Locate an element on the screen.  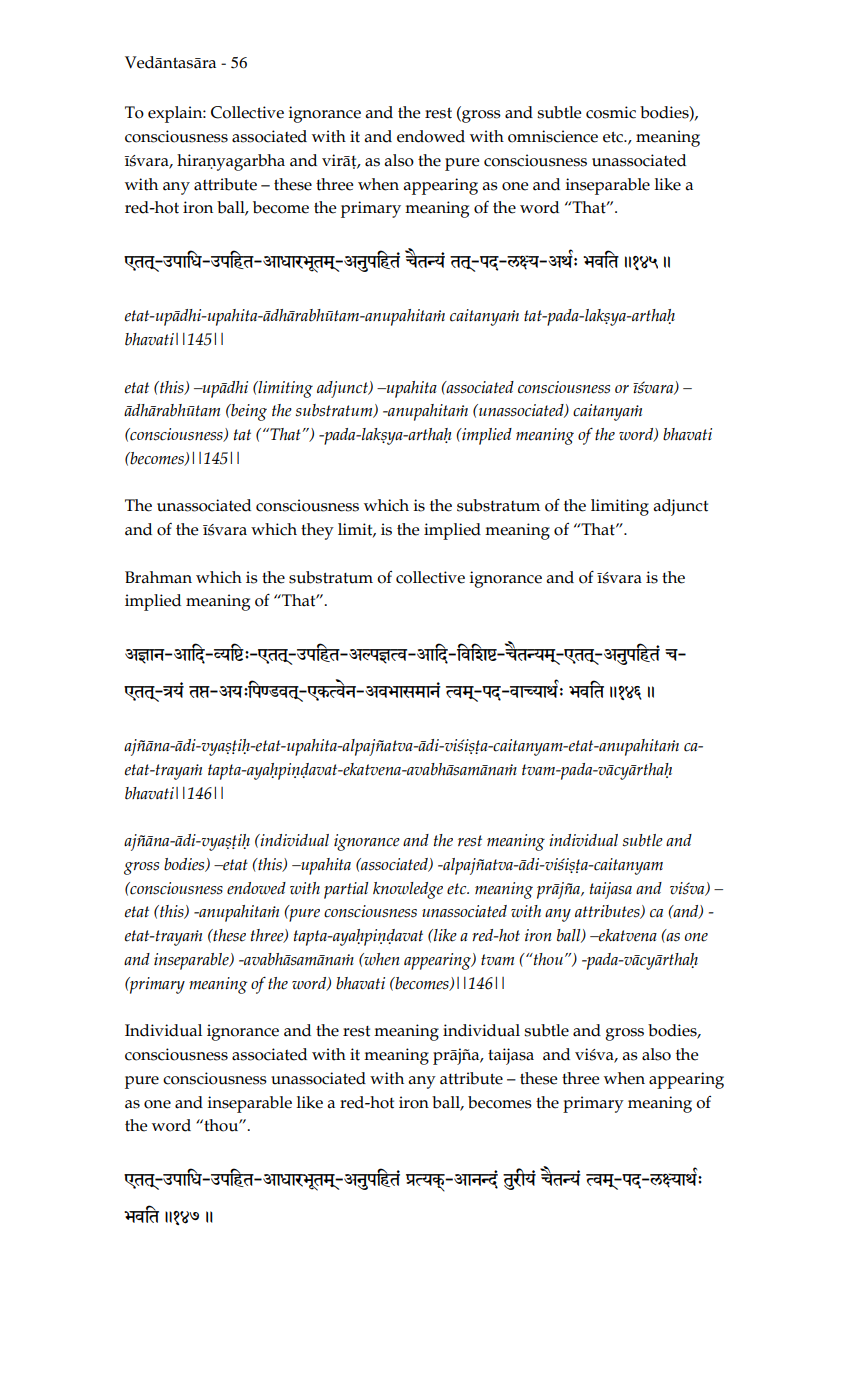
they is located at coordinates (317, 531).
